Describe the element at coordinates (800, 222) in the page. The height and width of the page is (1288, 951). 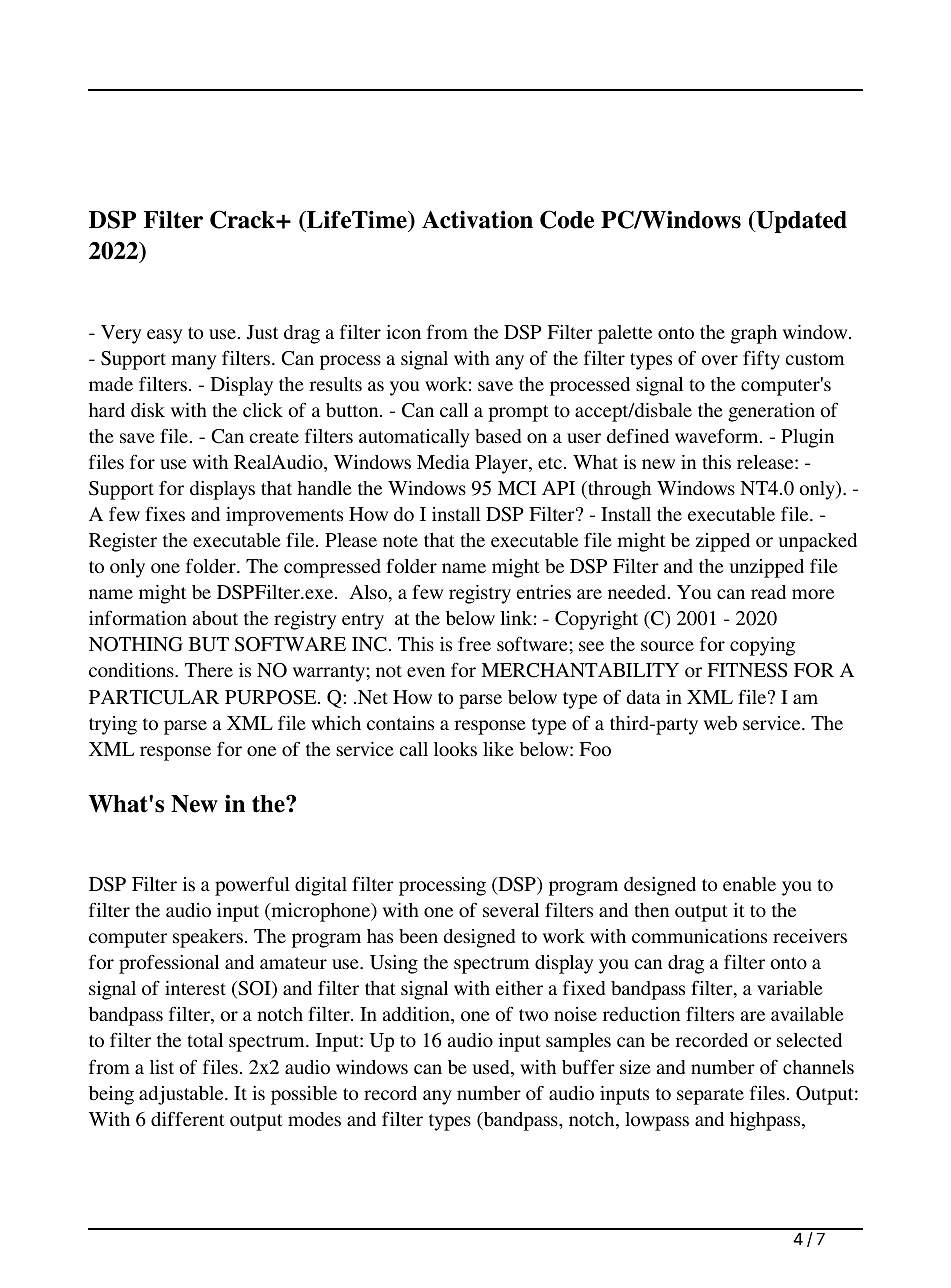
I see `Updated` at that location.
